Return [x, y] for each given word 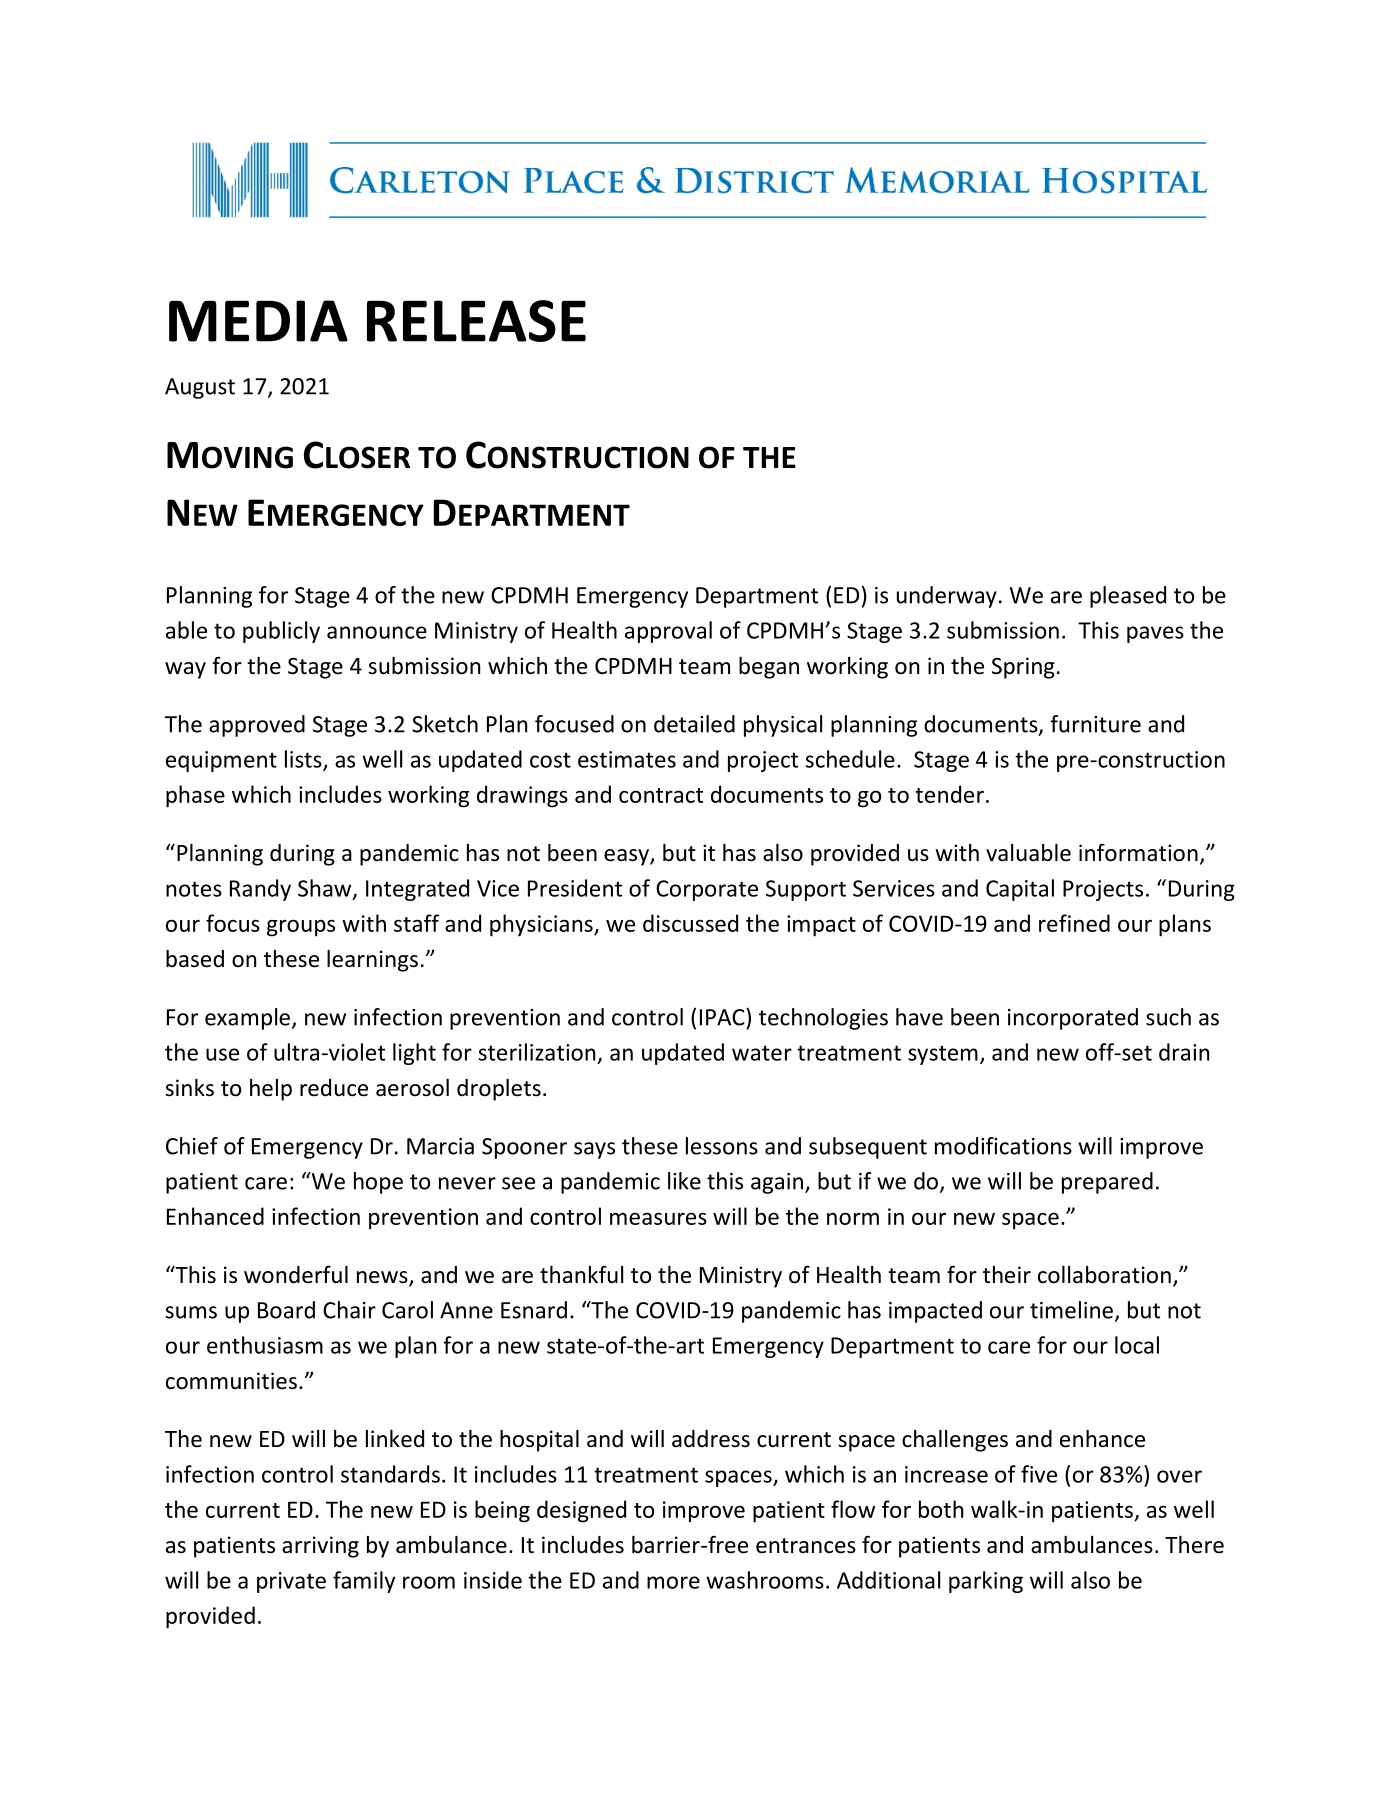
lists [304, 760]
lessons [722, 1146]
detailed [694, 724]
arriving [320, 1547]
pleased [1128, 597]
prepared [1107, 1183]
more [673, 1582]
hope [378, 1183]
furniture [1095, 724]
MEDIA [258, 321]
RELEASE [476, 321]
